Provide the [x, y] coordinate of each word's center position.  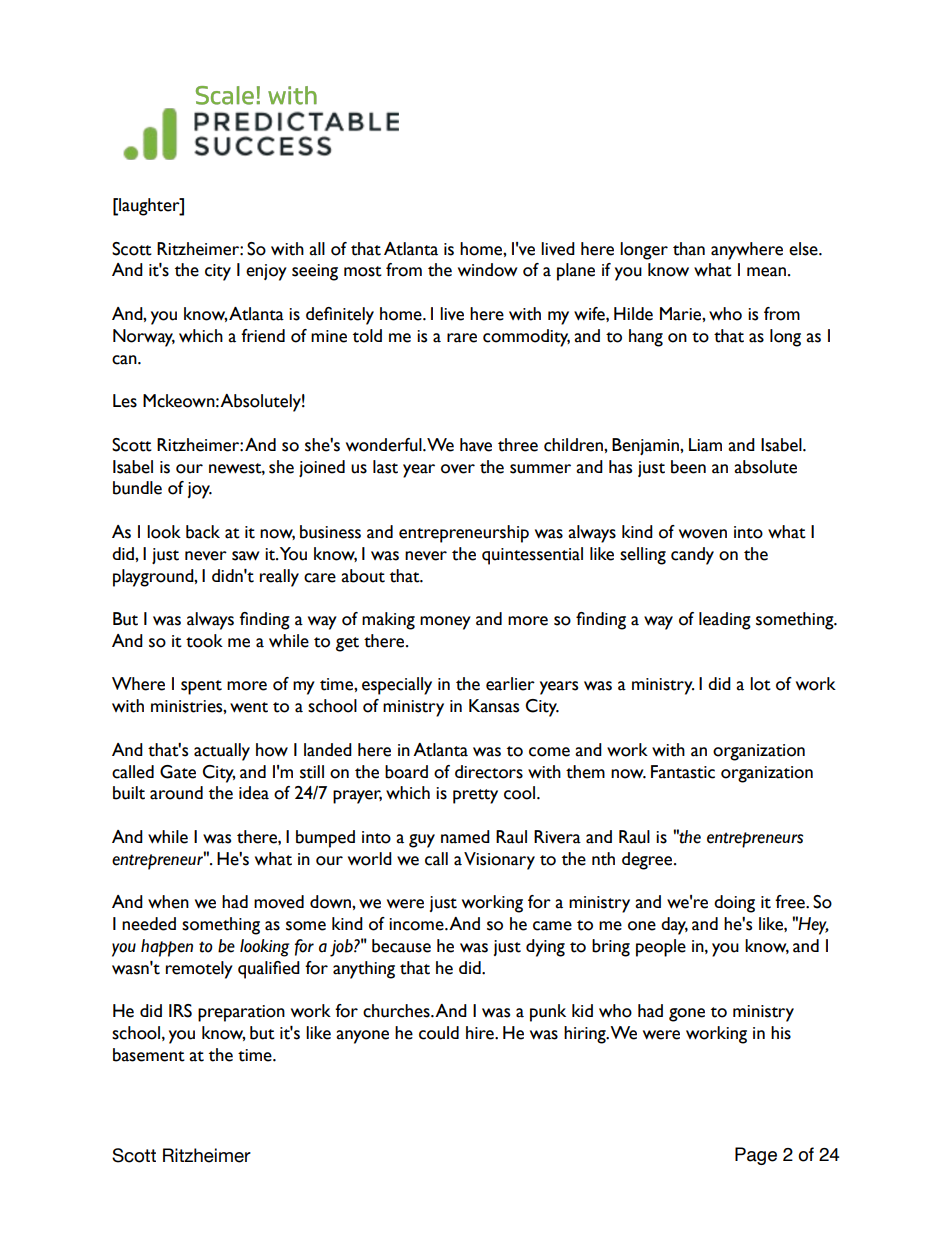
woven [703, 534]
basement [149, 1055]
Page [756, 1156]
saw [245, 556]
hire [481, 1033]
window [487, 270]
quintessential [532, 556]
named [465, 837]
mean [768, 272]
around [176, 793]
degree [648, 861]
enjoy [266, 272]
